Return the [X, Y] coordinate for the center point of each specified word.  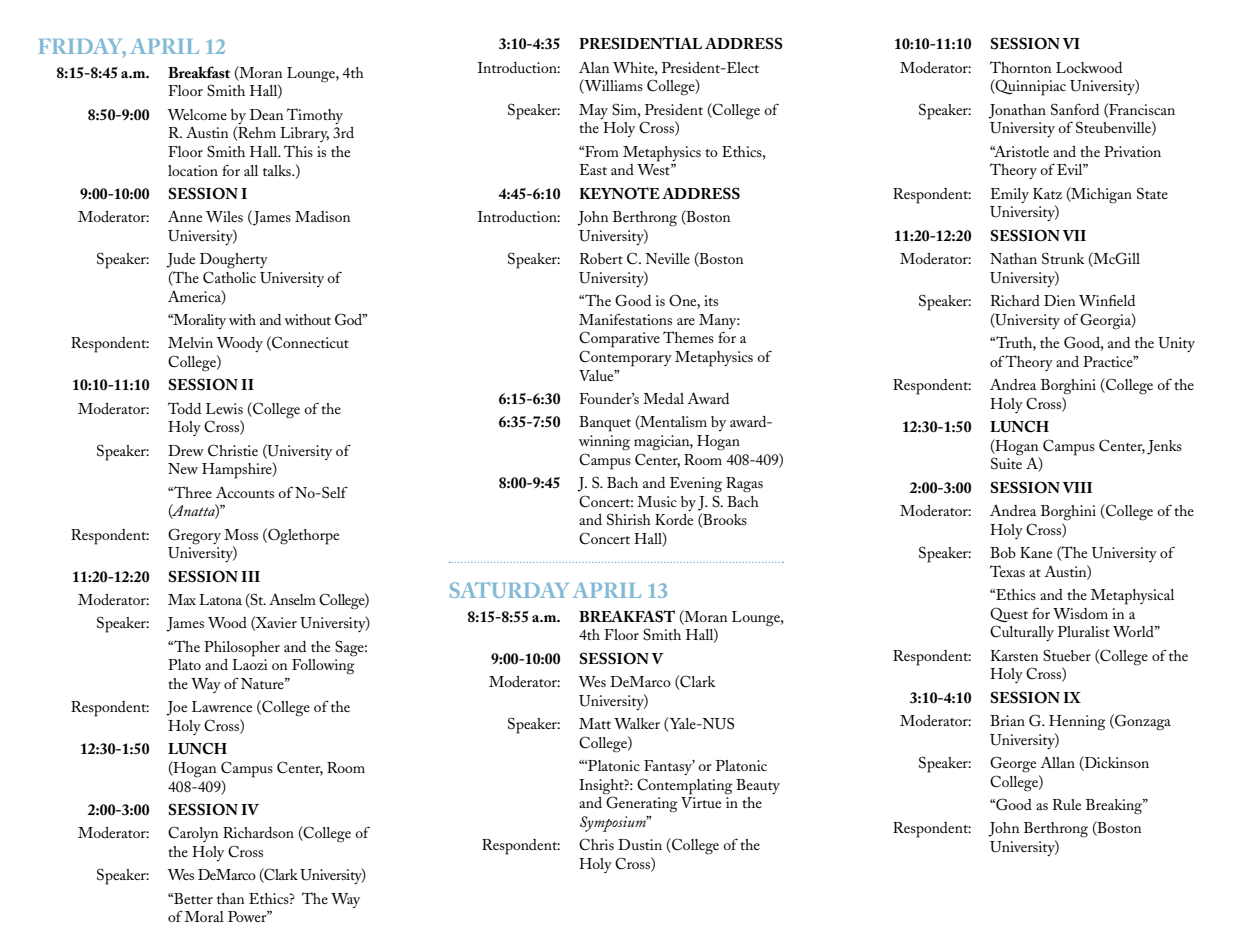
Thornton [1020, 67]
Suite [1006, 463]
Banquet [605, 424]
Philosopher [242, 649]
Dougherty [234, 261]
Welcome [197, 114]
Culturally [1022, 633]
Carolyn [193, 834]
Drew [186, 450]
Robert [601, 258]
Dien [1059, 300]
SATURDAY [509, 590]
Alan [594, 67]
